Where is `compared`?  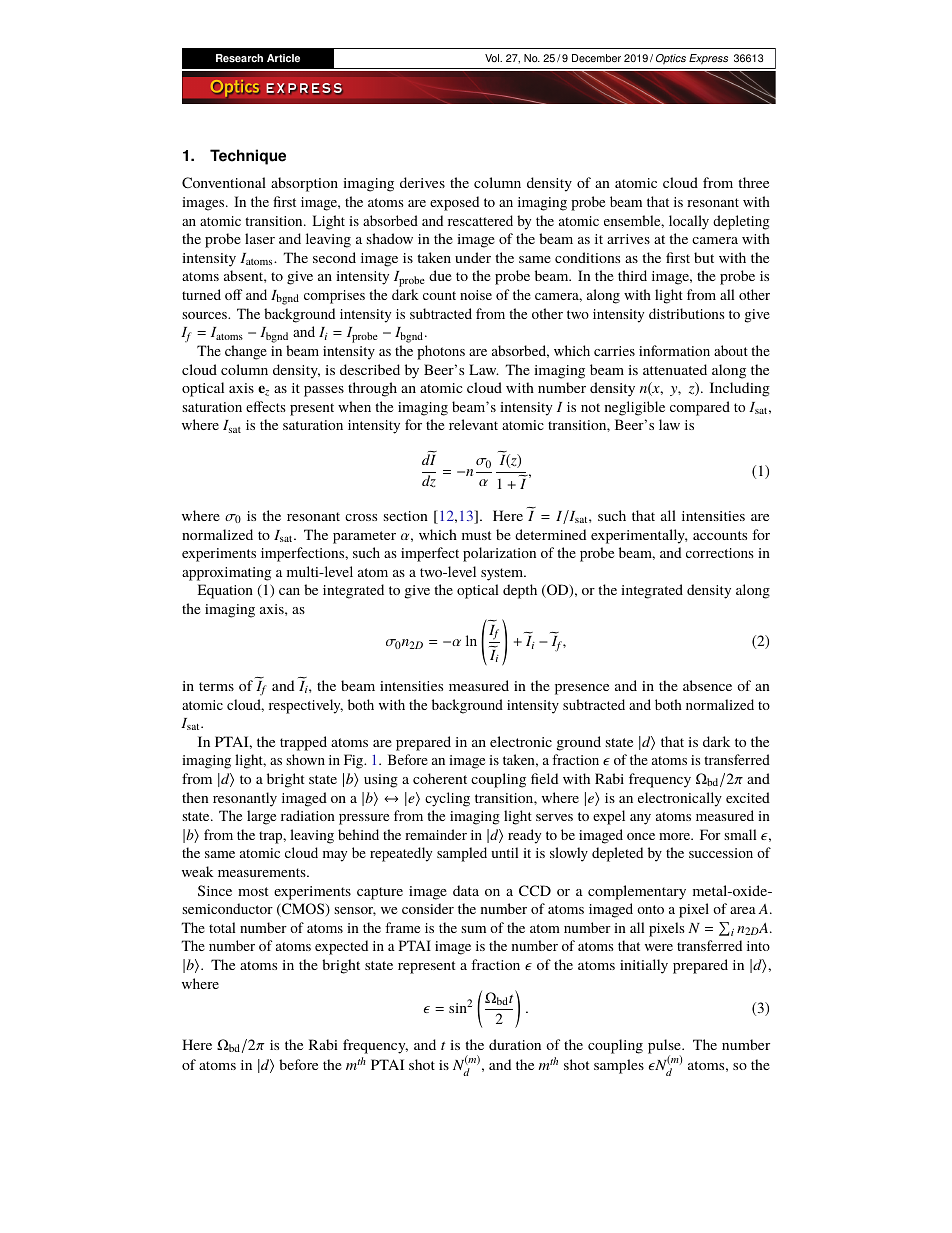 compared is located at coordinates (700, 408).
